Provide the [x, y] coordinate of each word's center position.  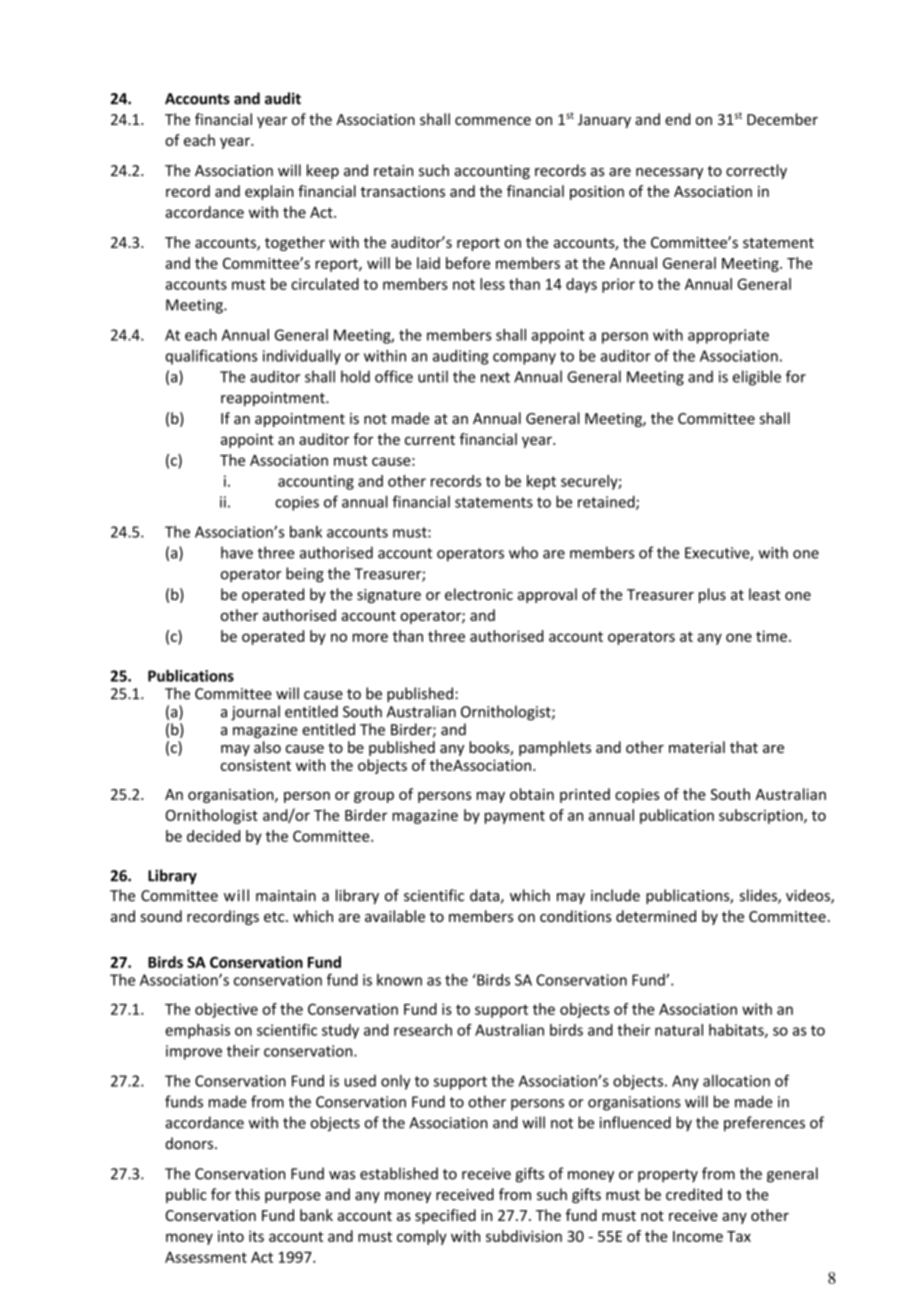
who [523, 552]
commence [493, 121]
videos [809, 896]
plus [712, 595]
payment [515, 817]
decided [213, 836]
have [237, 552]
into [231, 1236]
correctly [756, 171]
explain [269, 192]
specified [445, 1216]
